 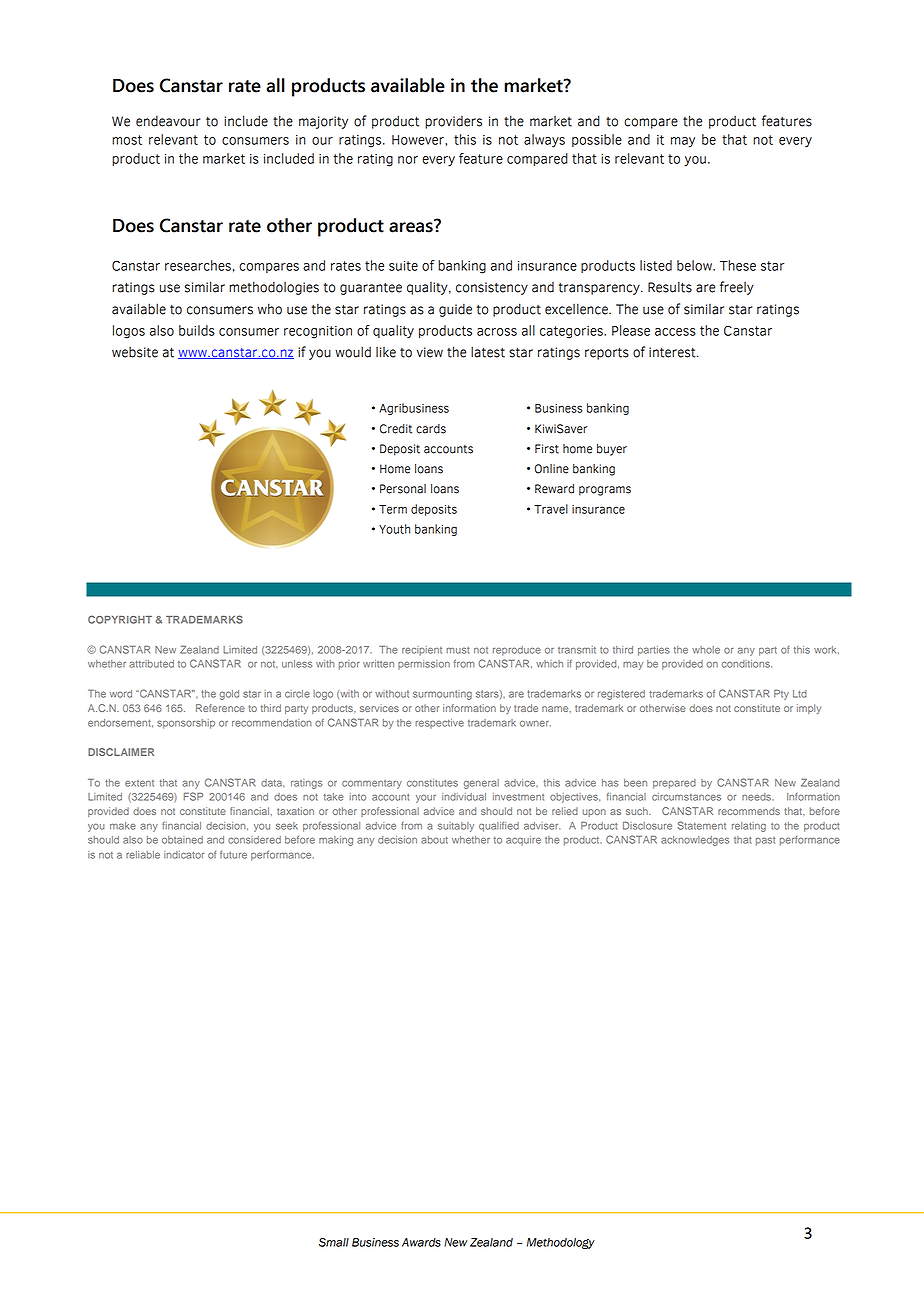 What do you see at coordinates (673, 352) in the screenshot?
I see `interest` at bounding box center [673, 352].
